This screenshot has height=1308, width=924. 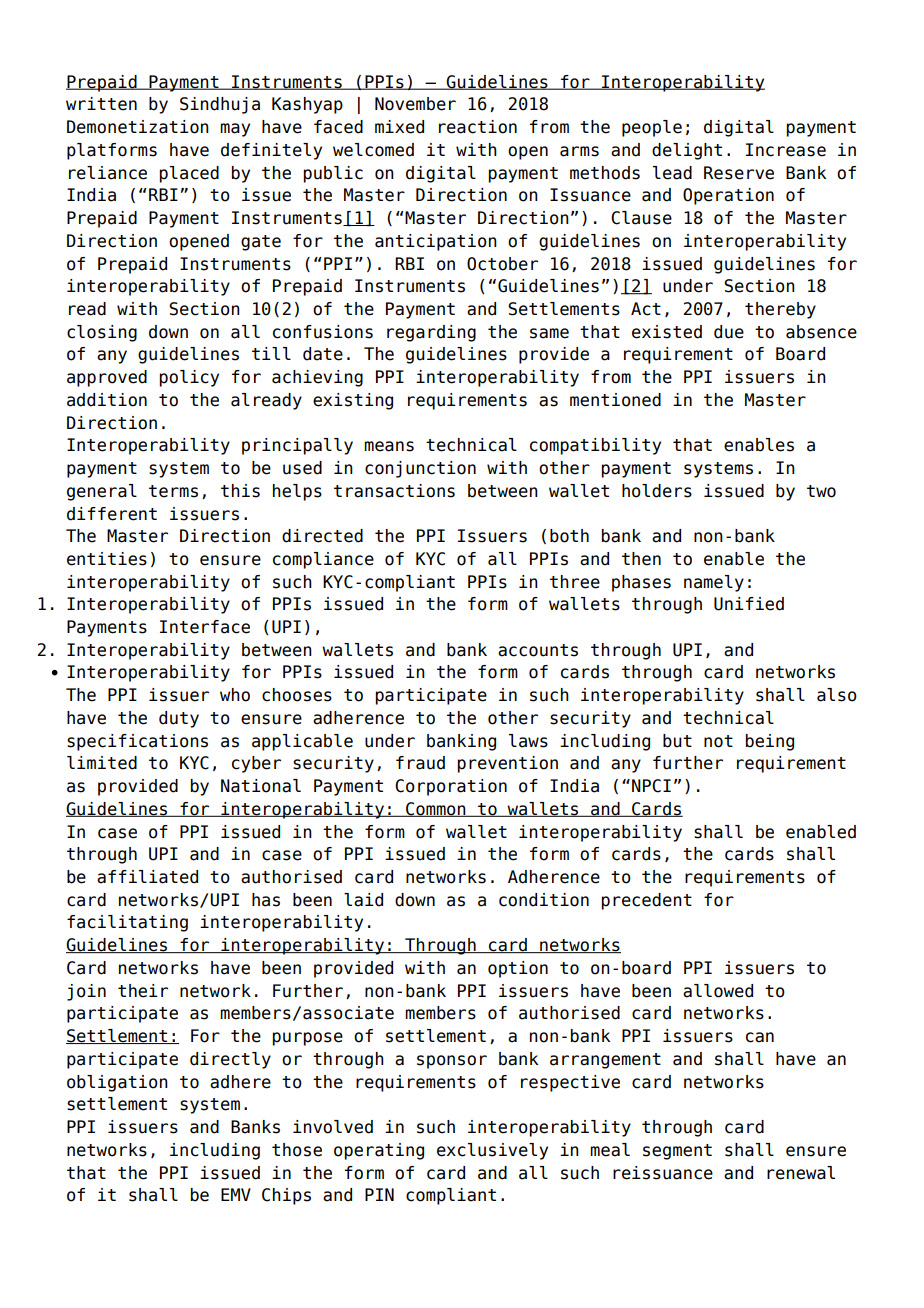 What do you see at coordinates (786, 150) in the screenshot?
I see `Increase` at bounding box center [786, 150].
